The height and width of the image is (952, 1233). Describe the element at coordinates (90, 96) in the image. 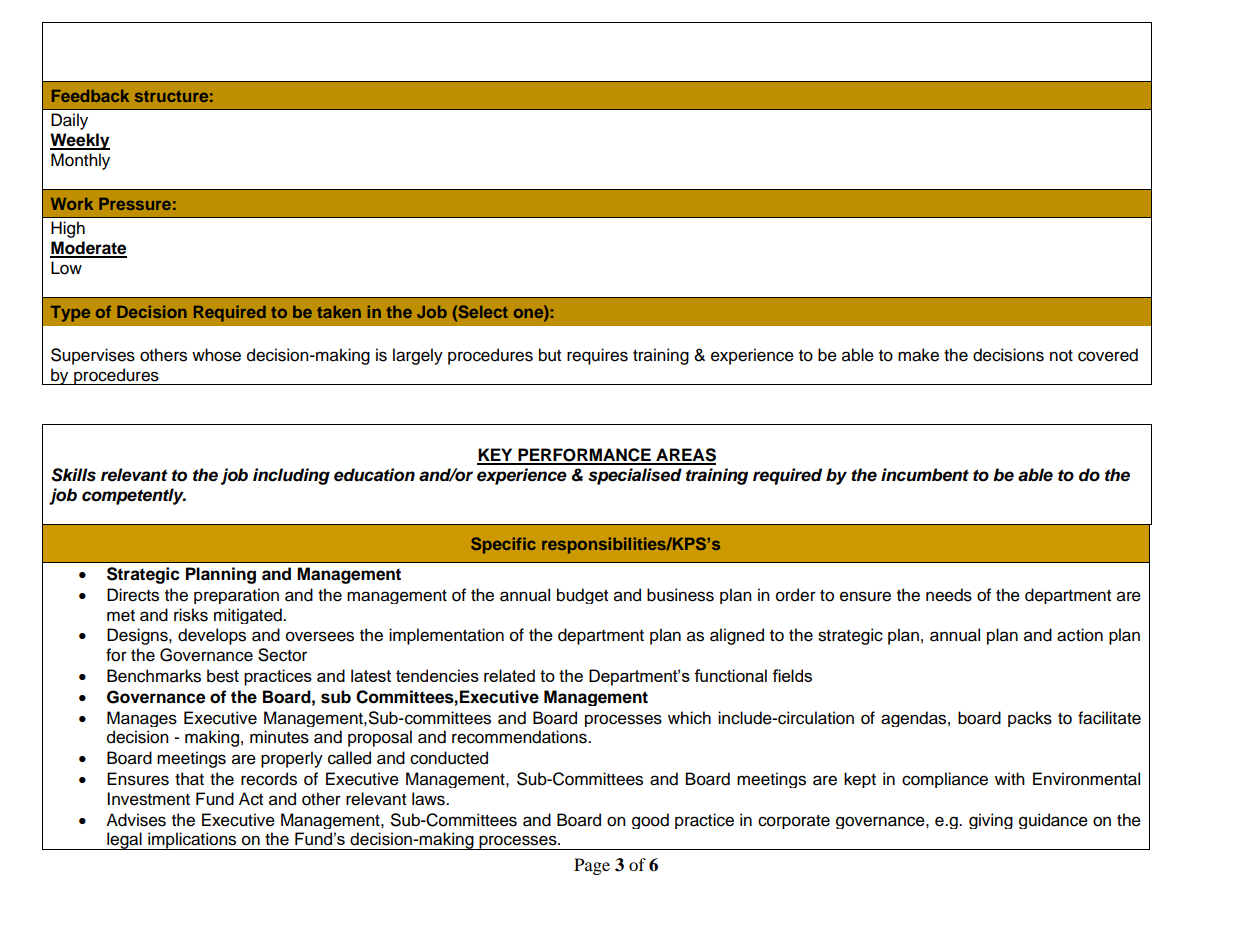

I see `Feedback` at that location.
